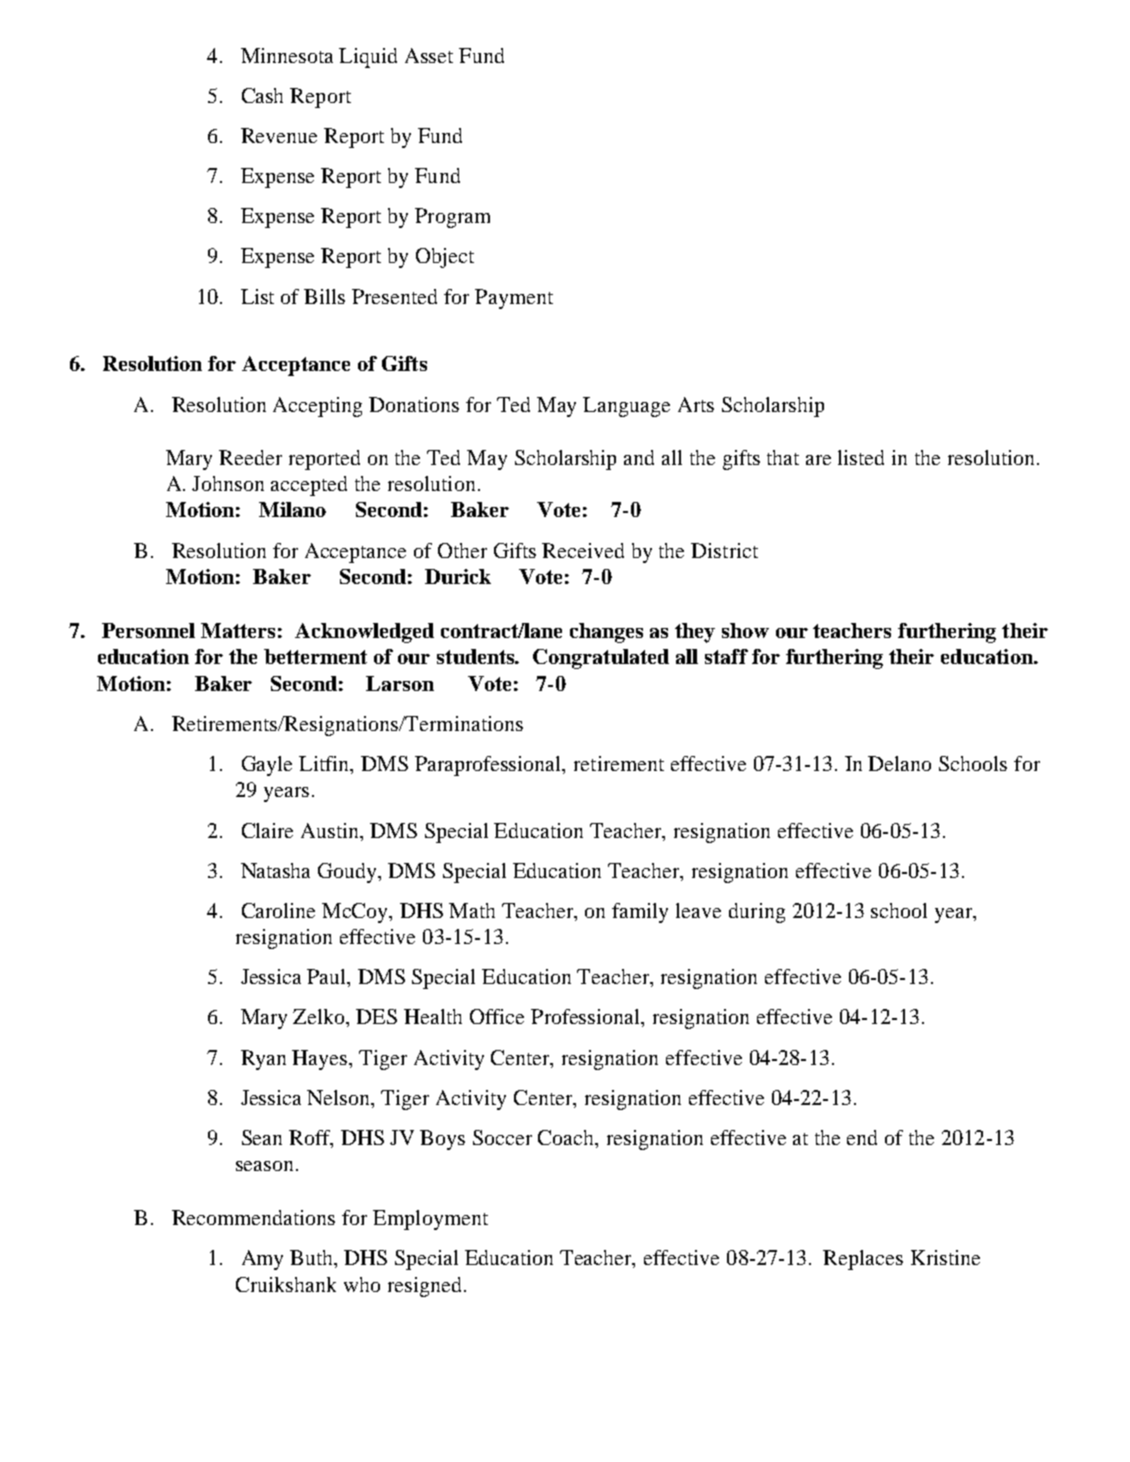 The height and width of the document is (1462, 1130). Describe the element at coordinates (262, 1260) in the document. I see `Amy` at that location.
